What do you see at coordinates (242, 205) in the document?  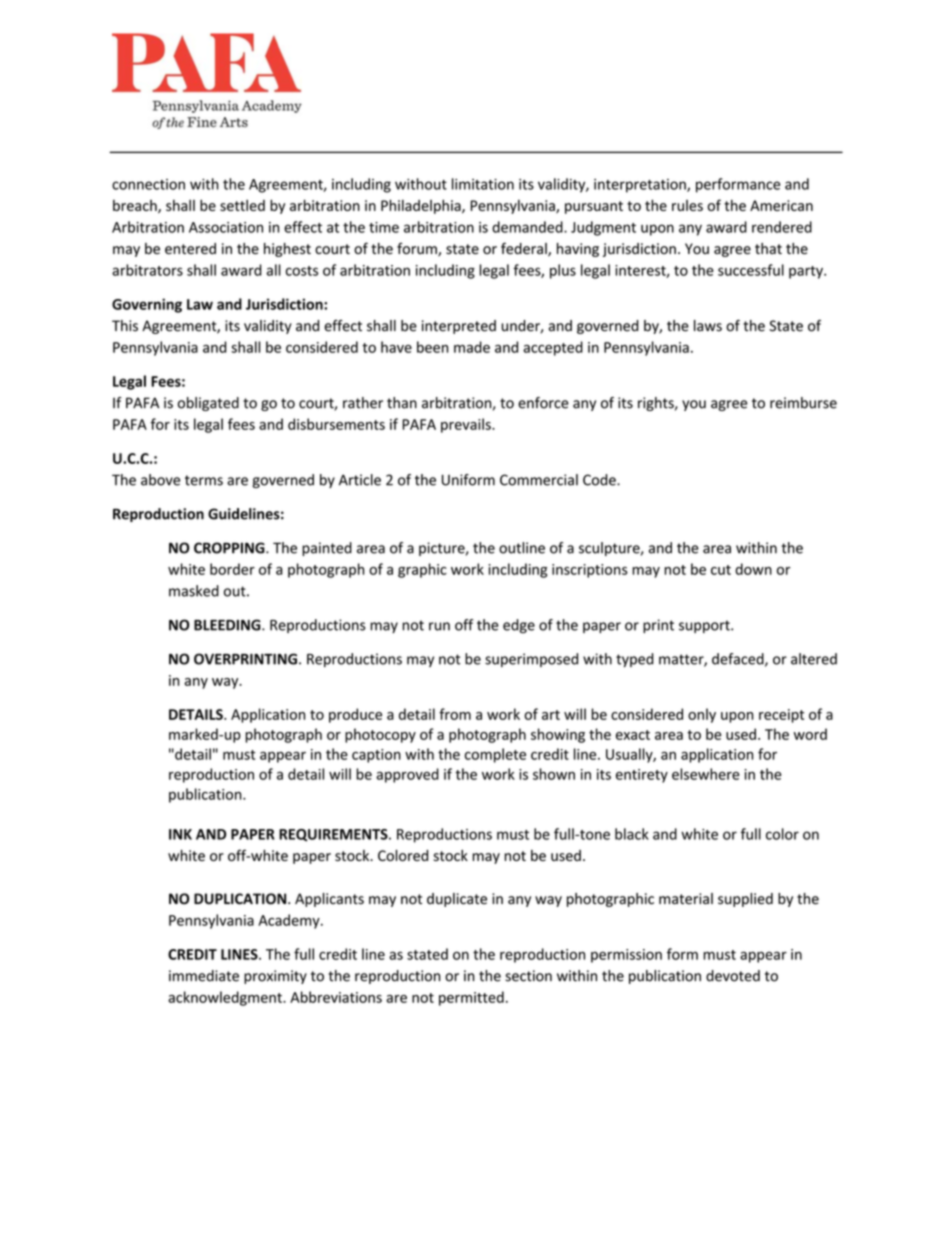 I see `settled` at bounding box center [242, 205].
